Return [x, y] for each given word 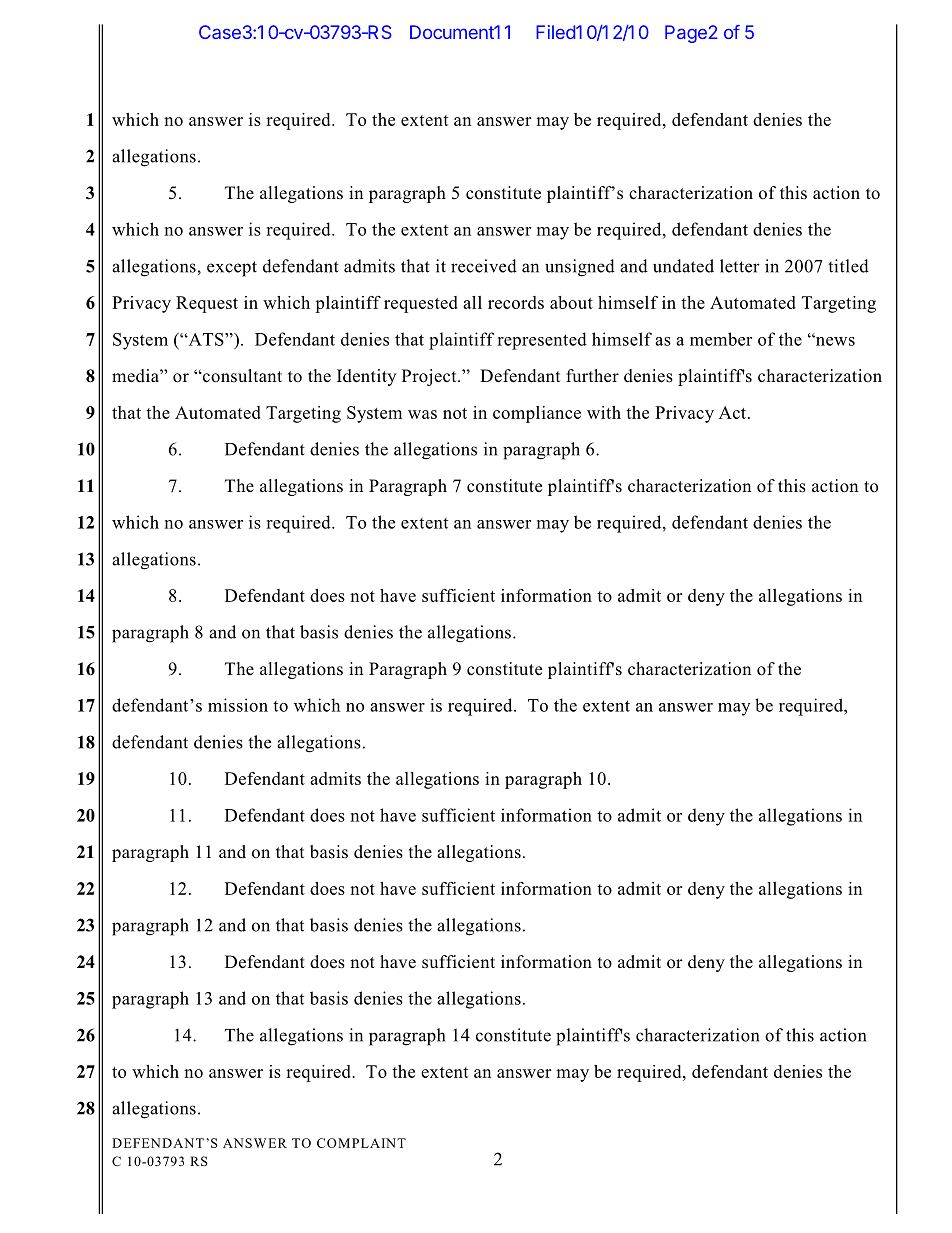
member [721, 339]
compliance [537, 414]
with [604, 412]
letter [740, 266]
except [232, 269]
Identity [366, 377]
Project [430, 377]
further [592, 375]
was [422, 414]
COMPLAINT [361, 1143]
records [516, 302]
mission [238, 705]
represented [542, 341]
